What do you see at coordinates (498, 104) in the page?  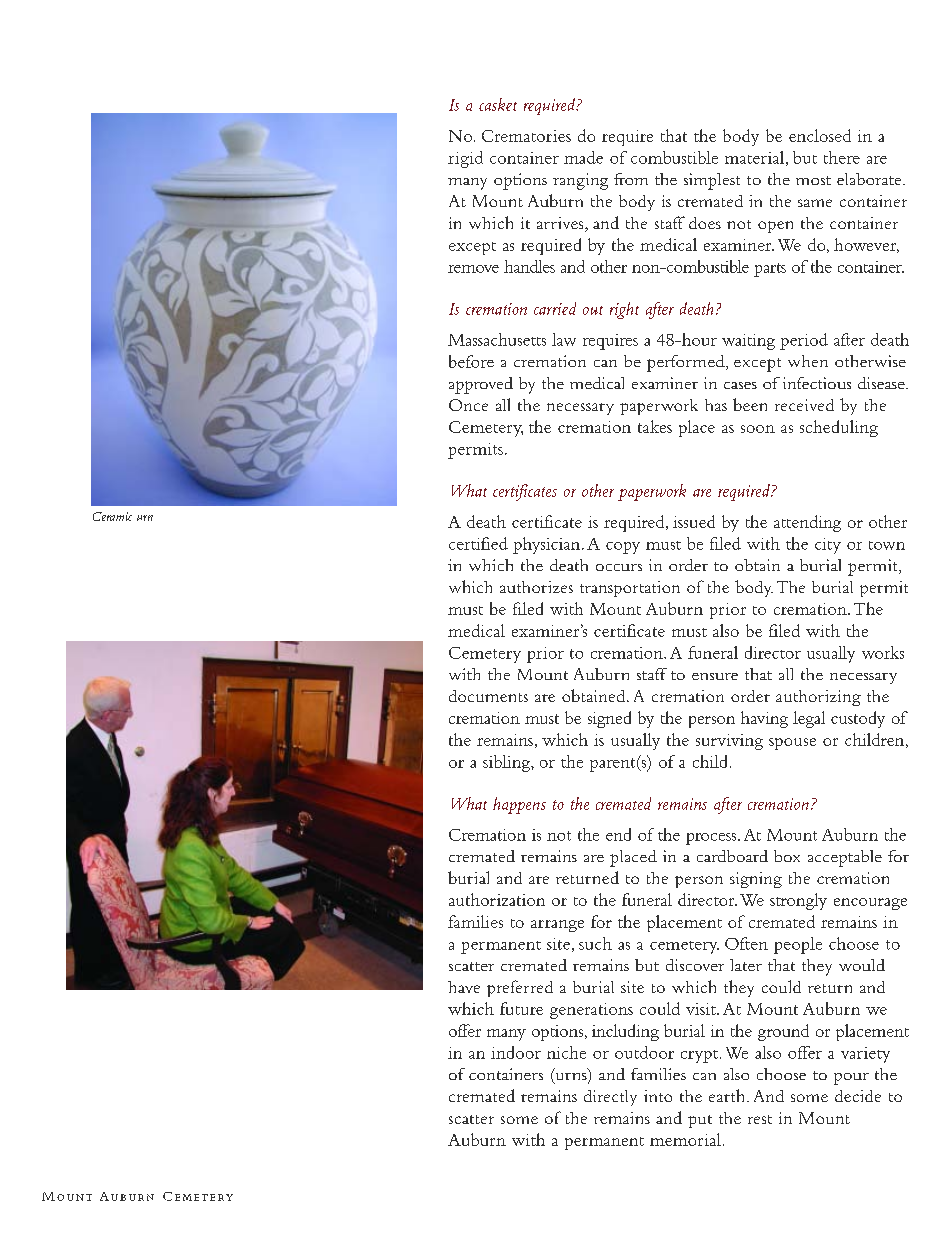 I see `casket` at bounding box center [498, 104].
